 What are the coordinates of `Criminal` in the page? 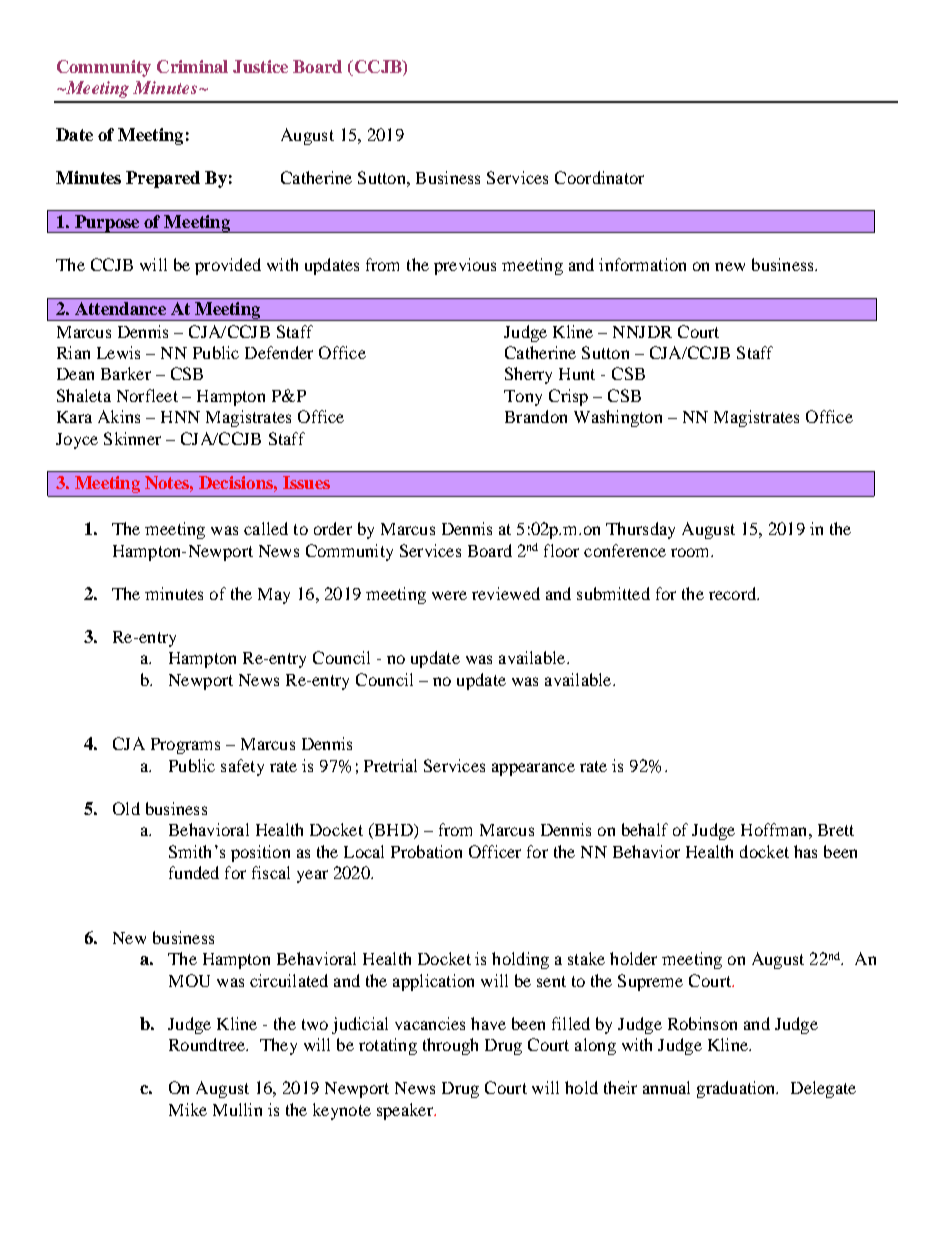 It's located at (192, 66).
